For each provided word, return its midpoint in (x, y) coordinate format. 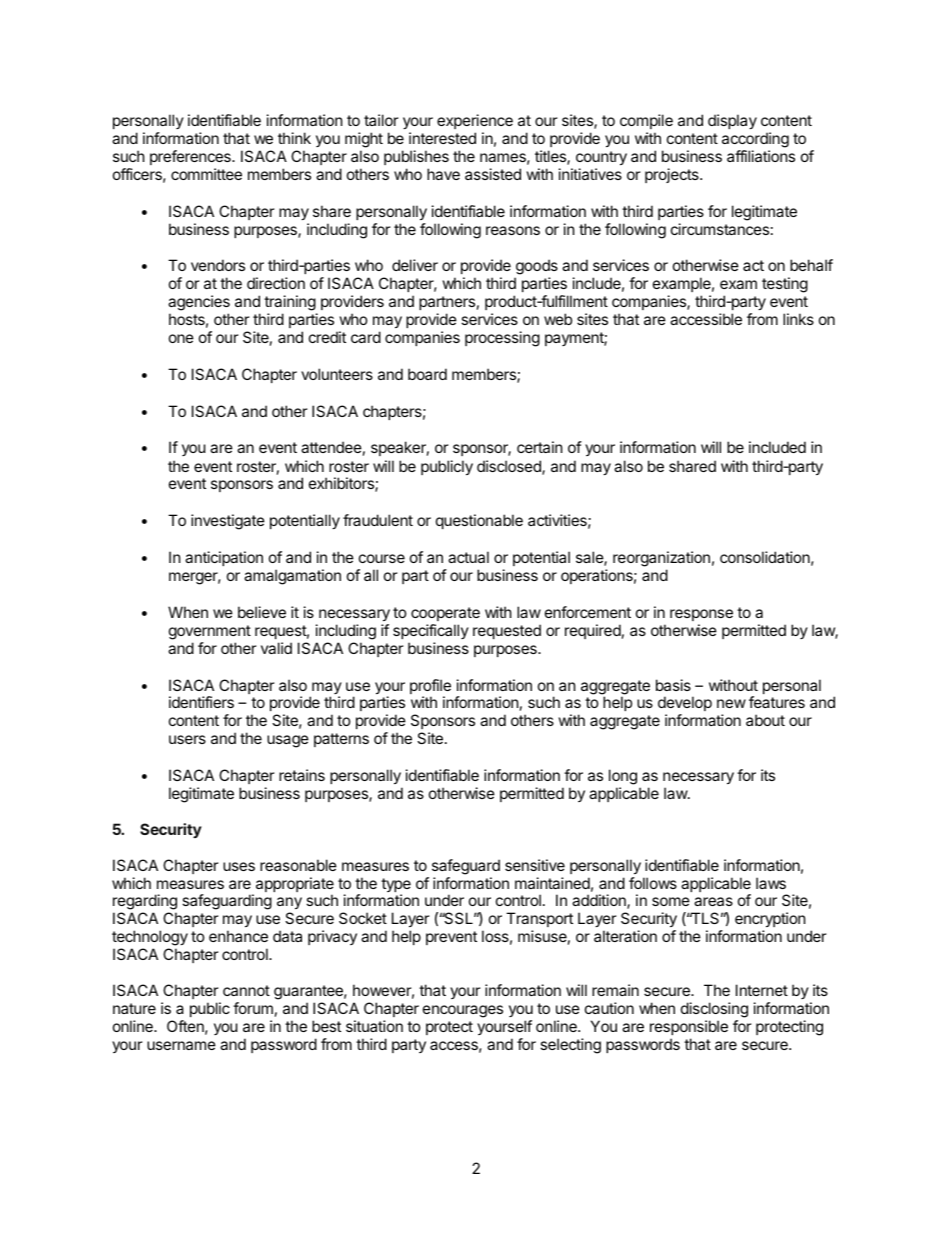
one (181, 338)
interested (442, 138)
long (623, 777)
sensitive (535, 865)
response (701, 615)
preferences (191, 157)
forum (253, 1008)
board (427, 374)
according (755, 140)
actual (468, 557)
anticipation (224, 558)
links (798, 319)
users (187, 739)
